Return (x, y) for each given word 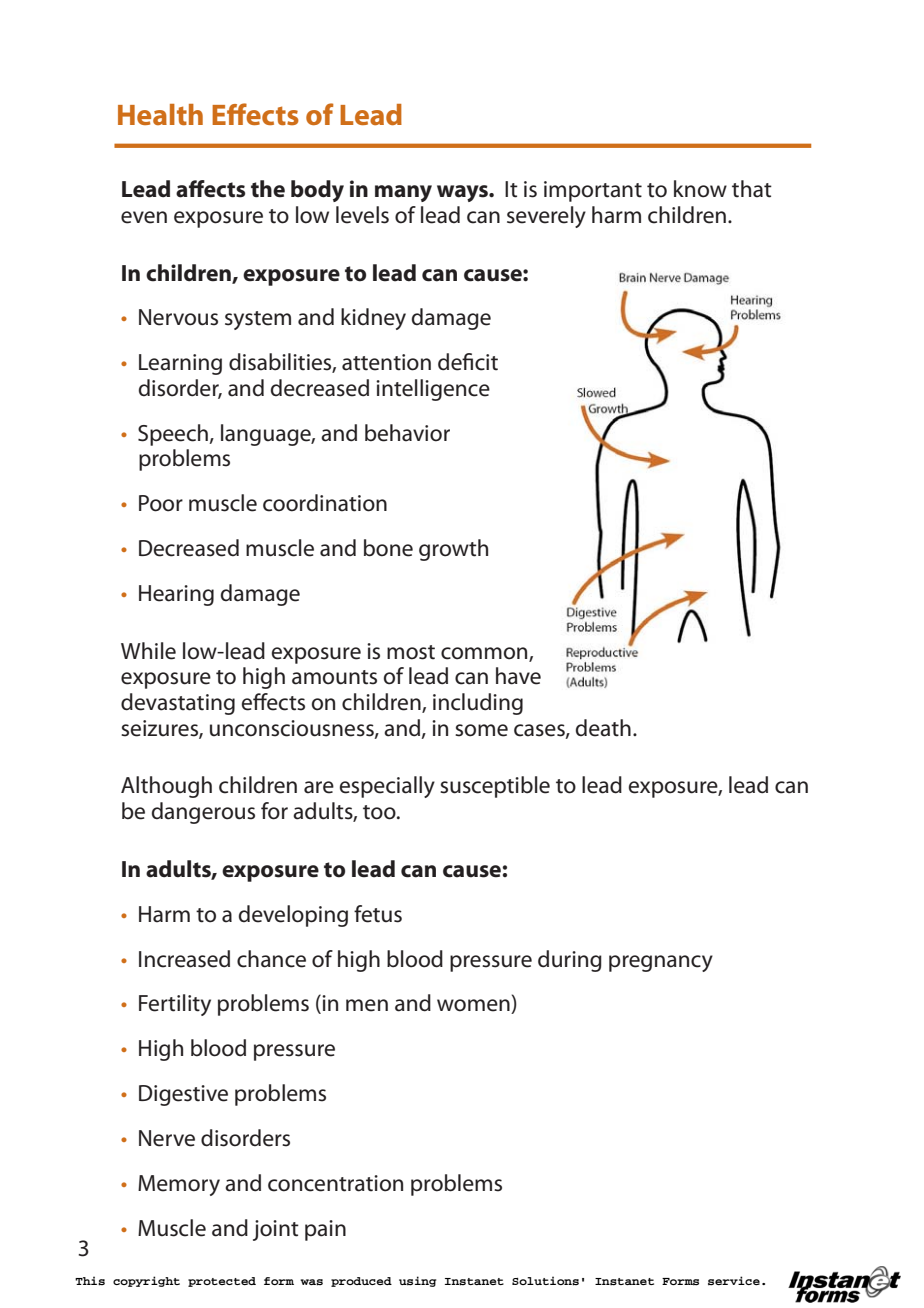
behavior (407, 433)
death (603, 728)
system (258, 320)
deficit (468, 362)
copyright (146, 1281)
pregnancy (661, 963)
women (474, 1006)
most (411, 652)
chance (271, 959)
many (403, 193)
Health (160, 114)
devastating (178, 704)
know (700, 189)
